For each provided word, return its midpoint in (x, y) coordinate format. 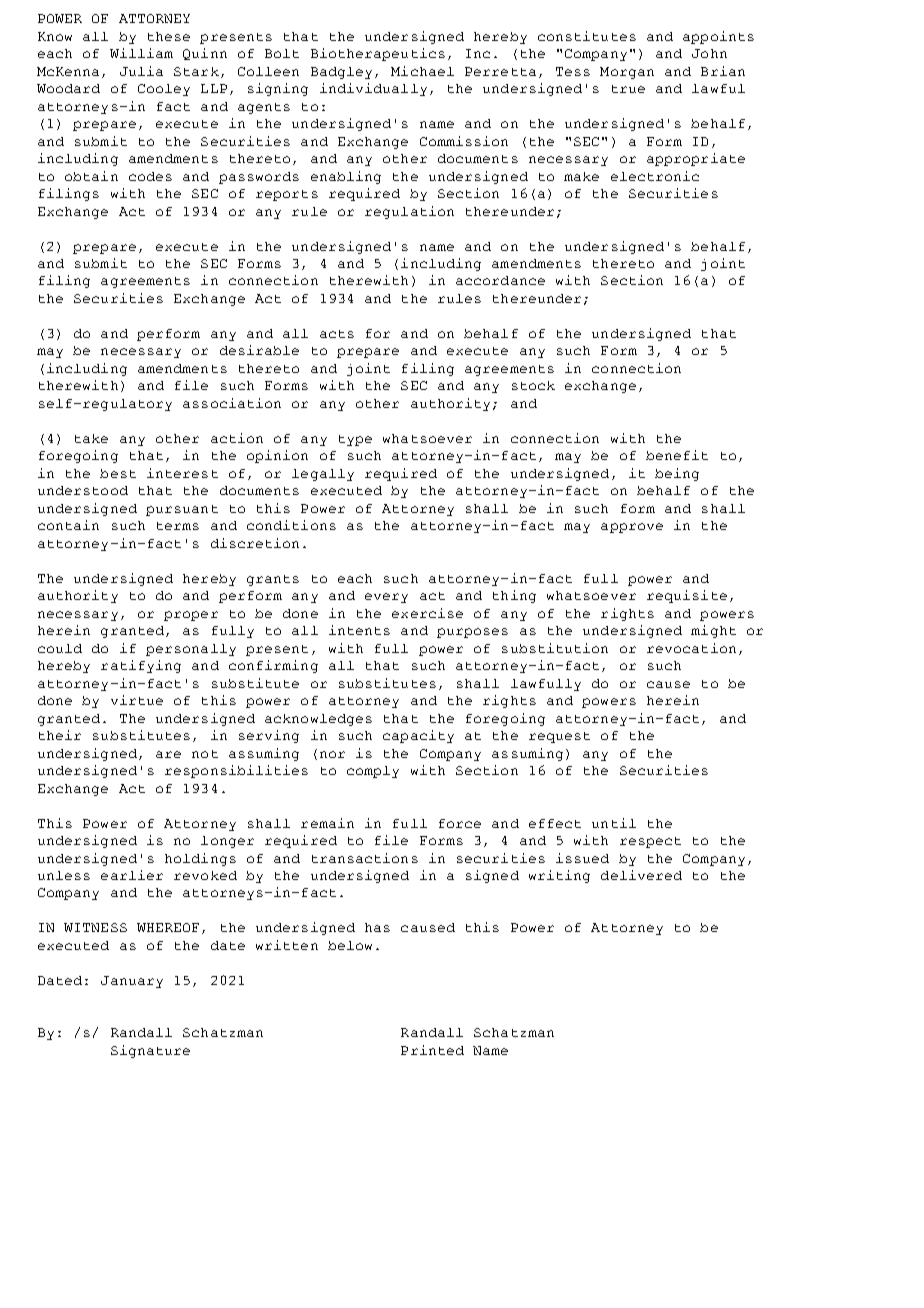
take (91, 438)
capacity (418, 736)
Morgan (627, 73)
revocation (691, 648)
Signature (150, 1051)
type (355, 440)
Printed (432, 1050)
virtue (137, 700)
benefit (677, 455)
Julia (141, 71)
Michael (422, 71)
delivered (641, 875)
